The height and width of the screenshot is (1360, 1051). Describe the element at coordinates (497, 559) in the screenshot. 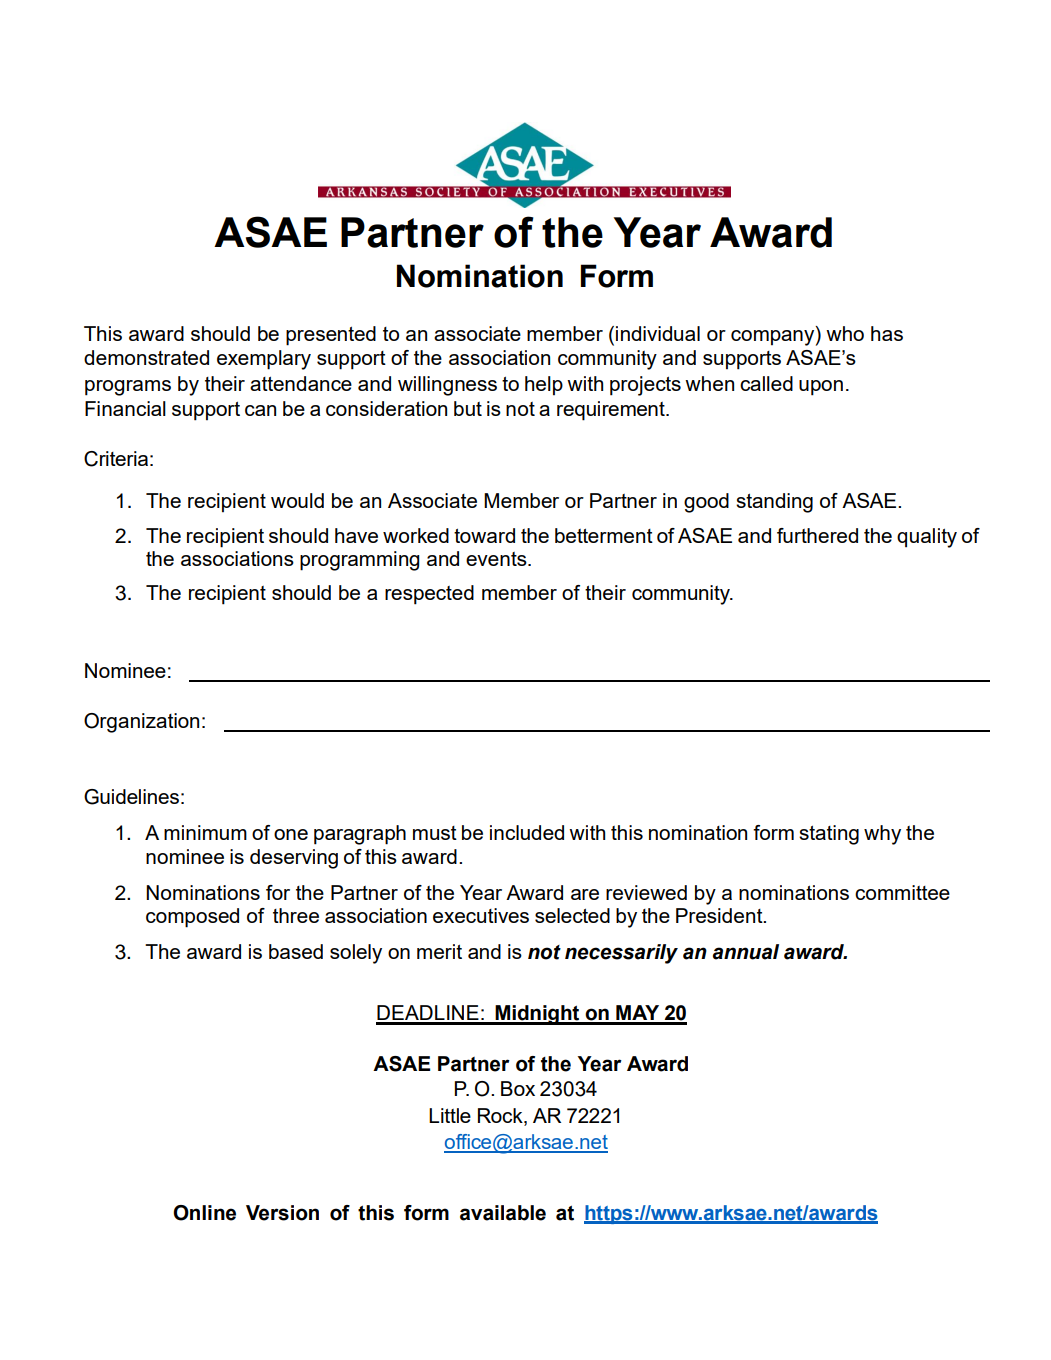

I see `events` at that location.
